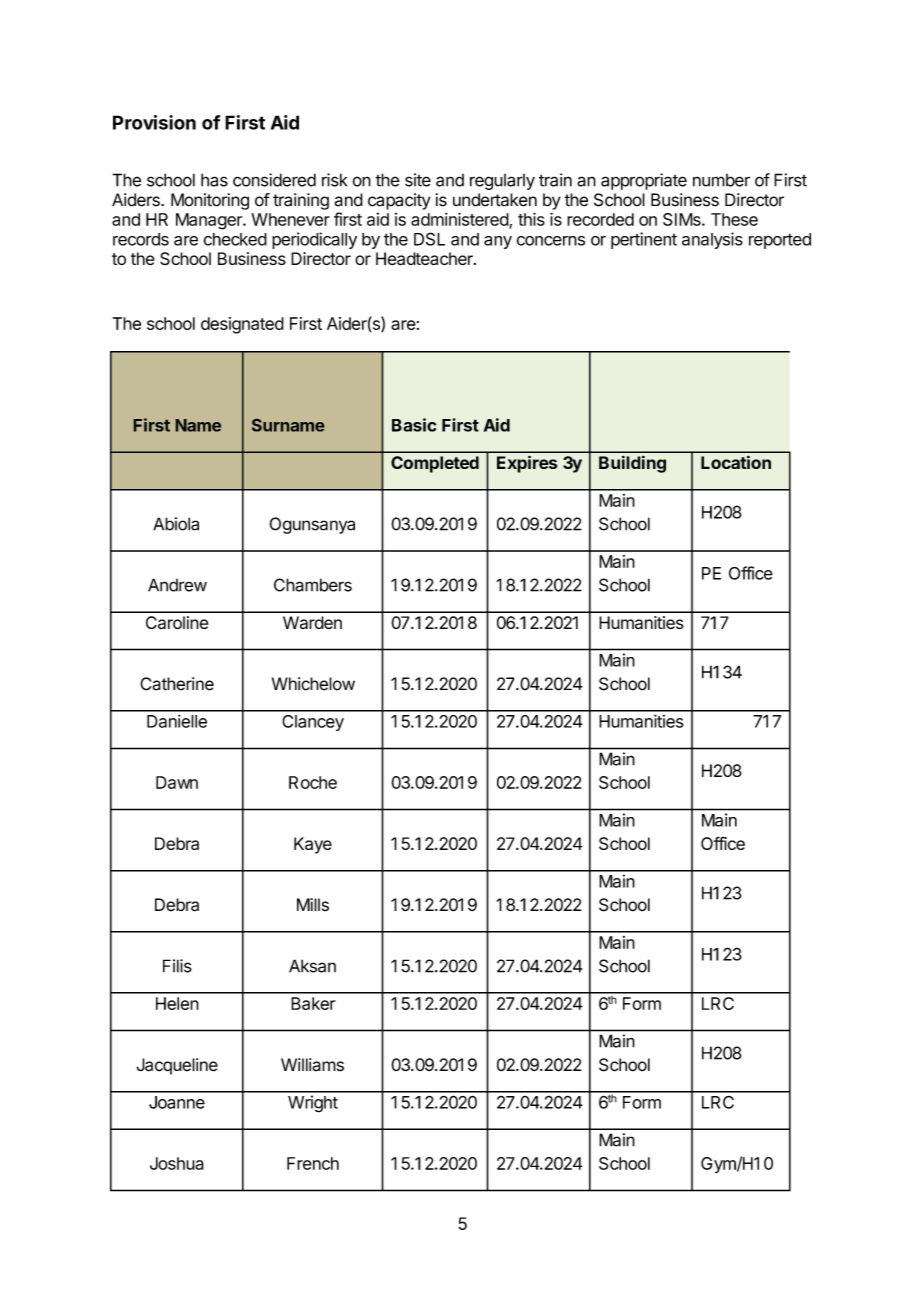  I want to click on Warden, so click(312, 622).
